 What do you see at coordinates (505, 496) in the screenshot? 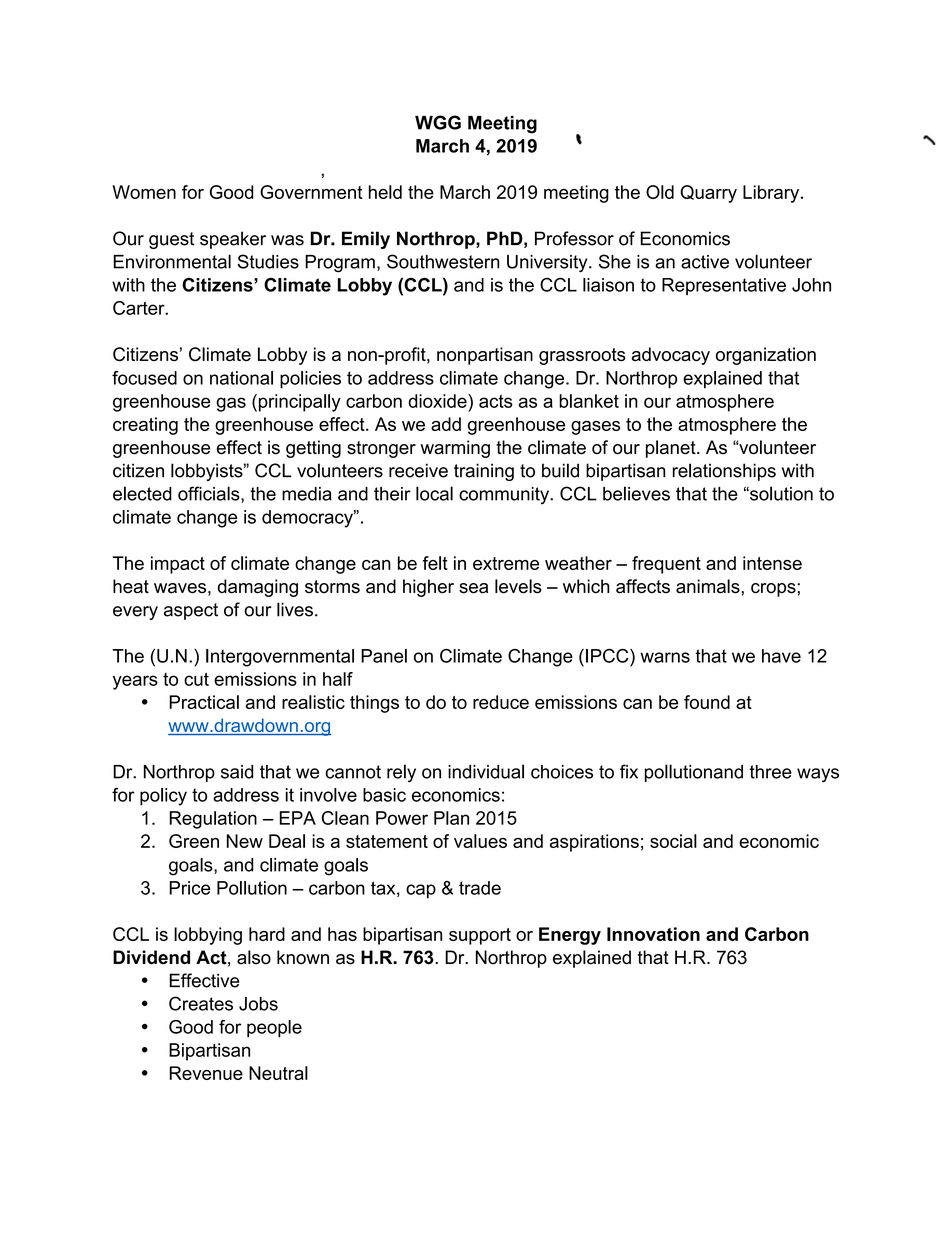
I see `community` at bounding box center [505, 496].
